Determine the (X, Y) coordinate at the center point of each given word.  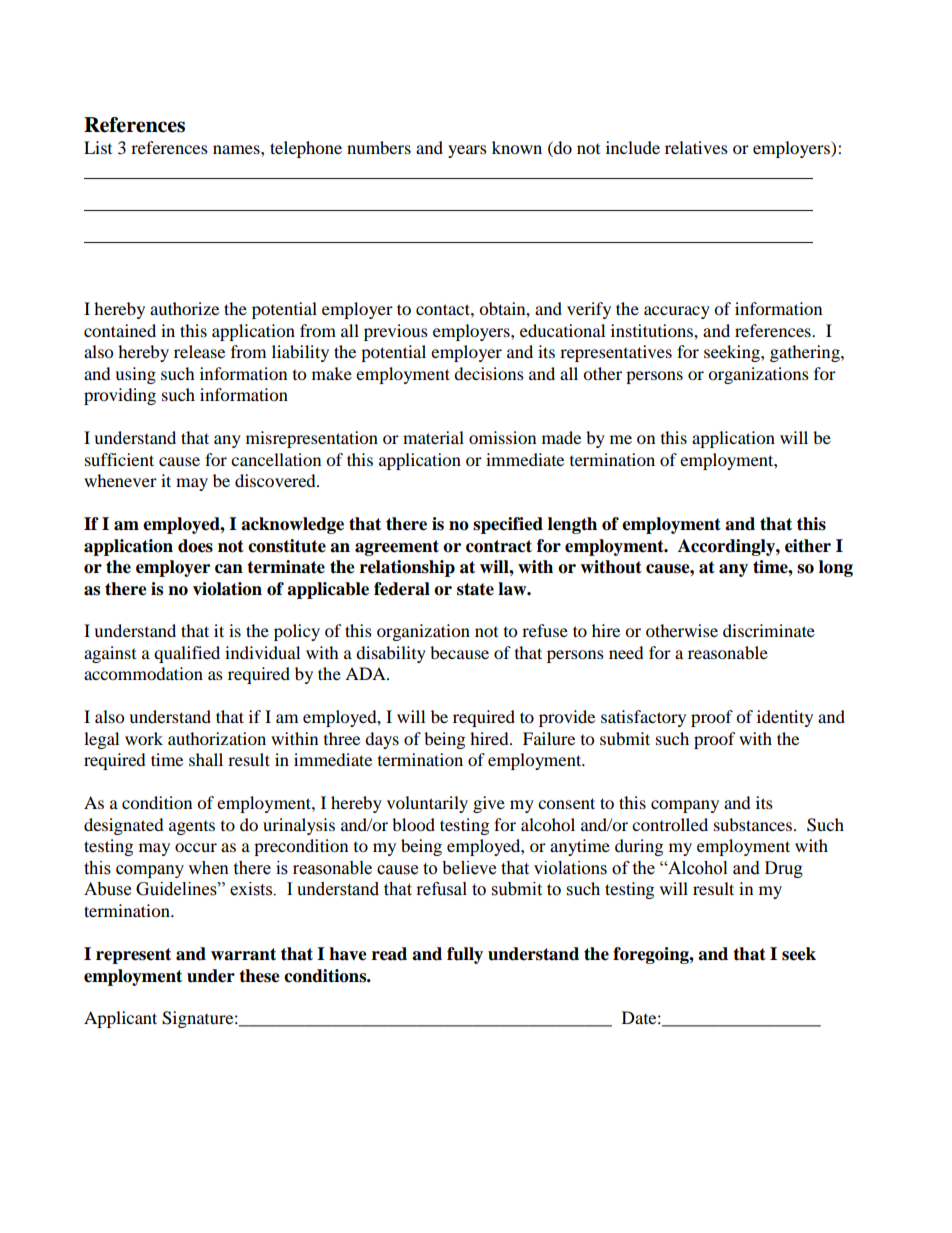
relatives (696, 147)
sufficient (119, 459)
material (433, 437)
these (259, 976)
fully (465, 955)
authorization (217, 738)
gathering (806, 353)
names (237, 149)
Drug (784, 869)
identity (785, 718)
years (467, 151)
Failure (549, 738)
